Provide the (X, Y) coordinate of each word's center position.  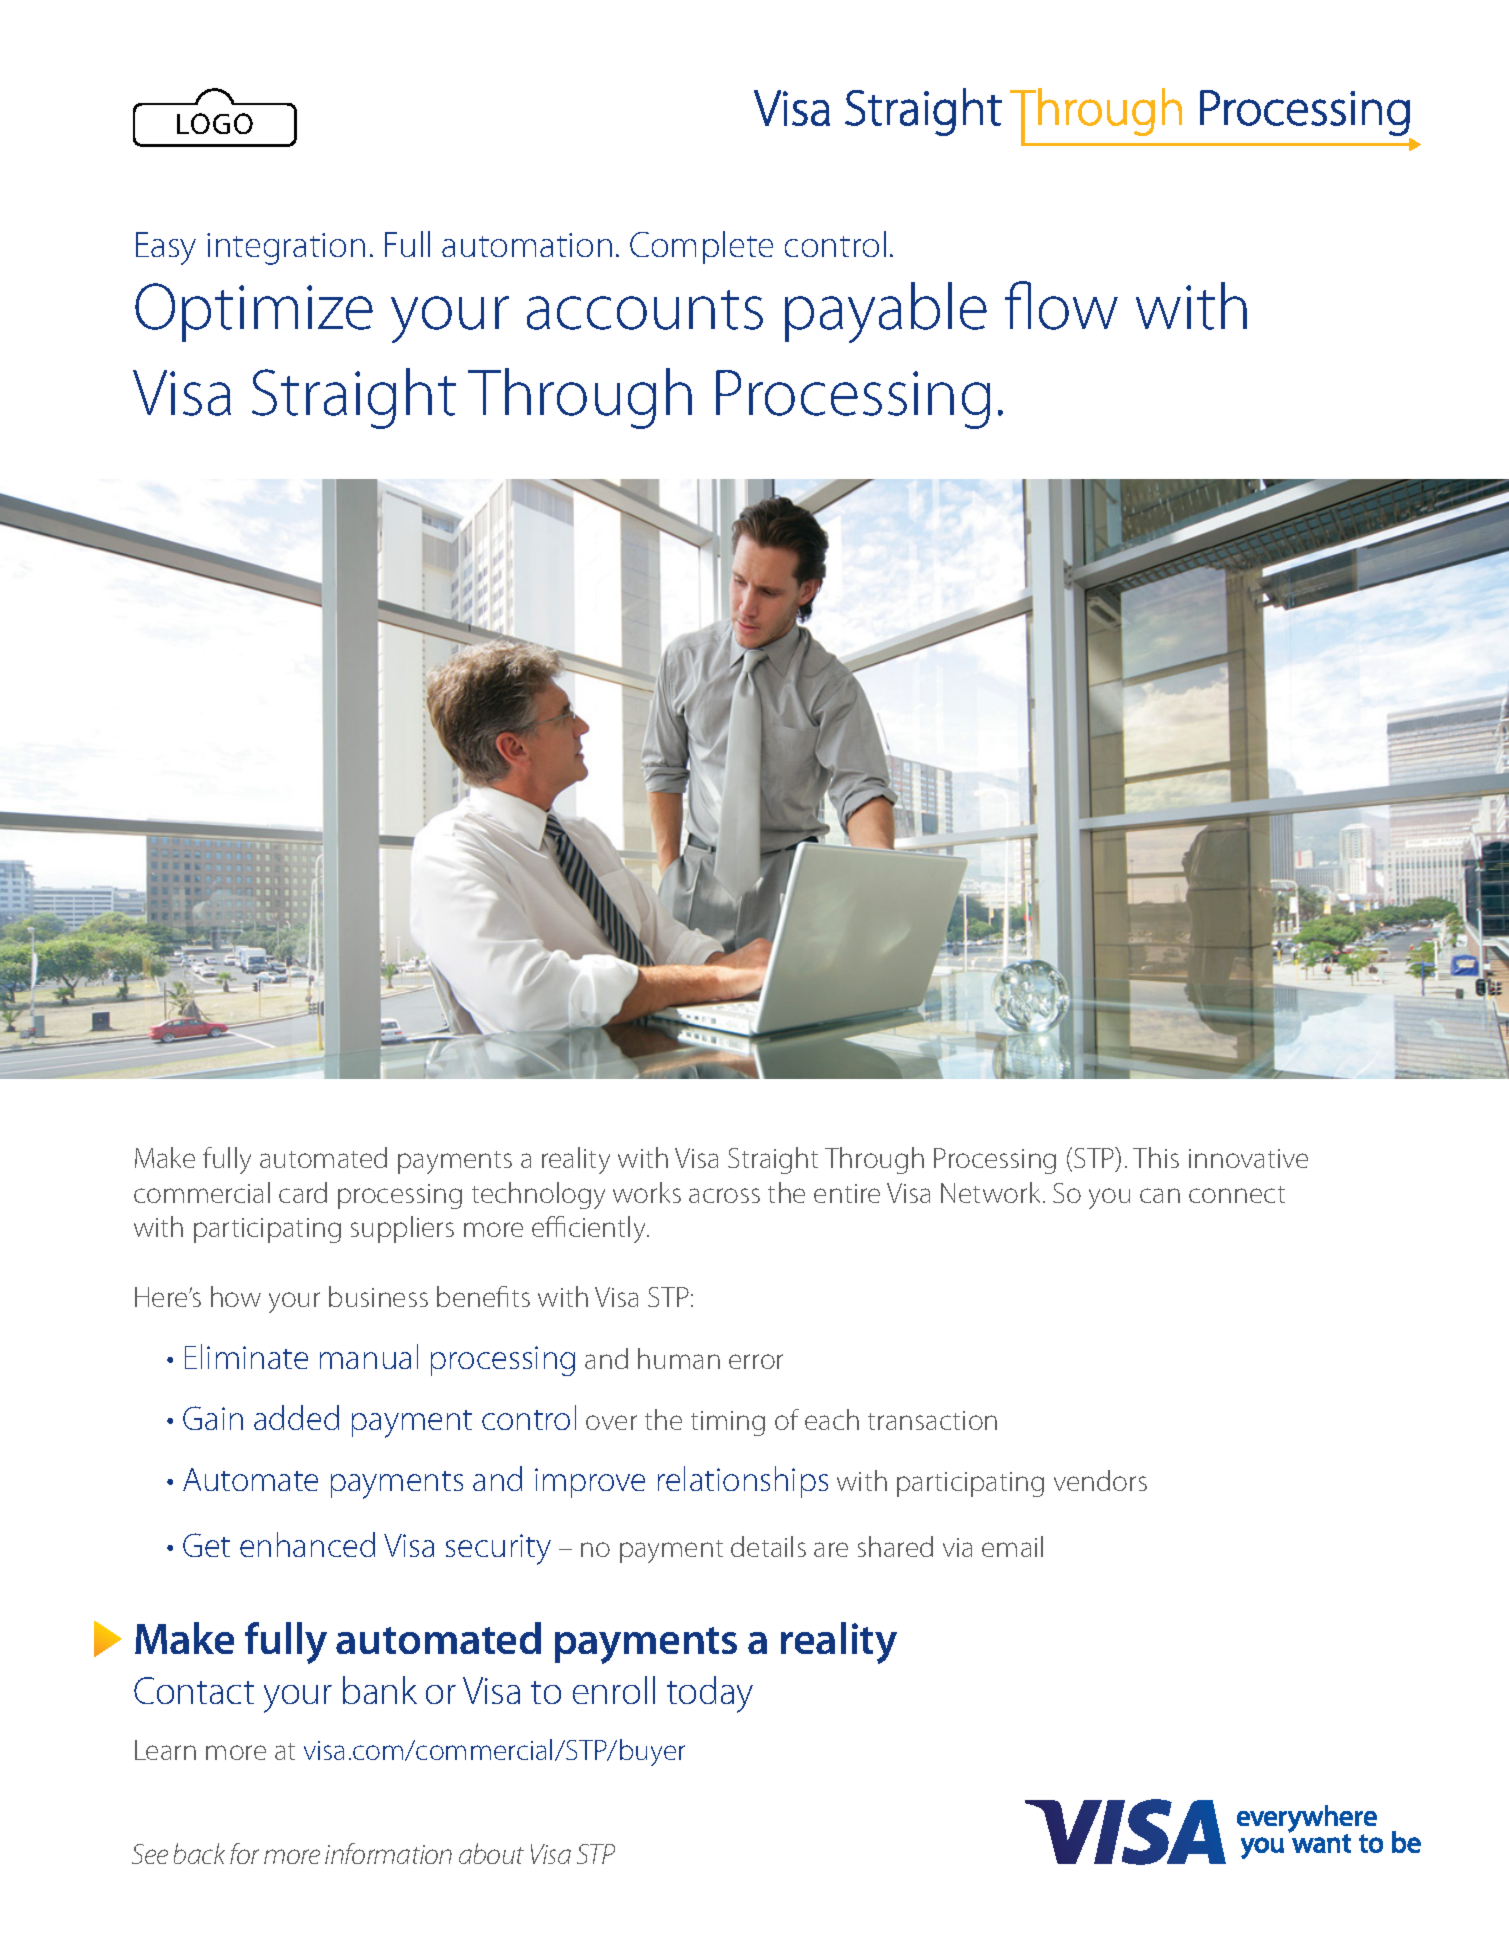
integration (286, 249)
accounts (645, 310)
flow (1061, 305)
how (236, 1296)
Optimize (254, 312)
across (724, 1195)
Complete (701, 247)
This (1156, 1157)
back (199, 1853)
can (1160, 1195)
